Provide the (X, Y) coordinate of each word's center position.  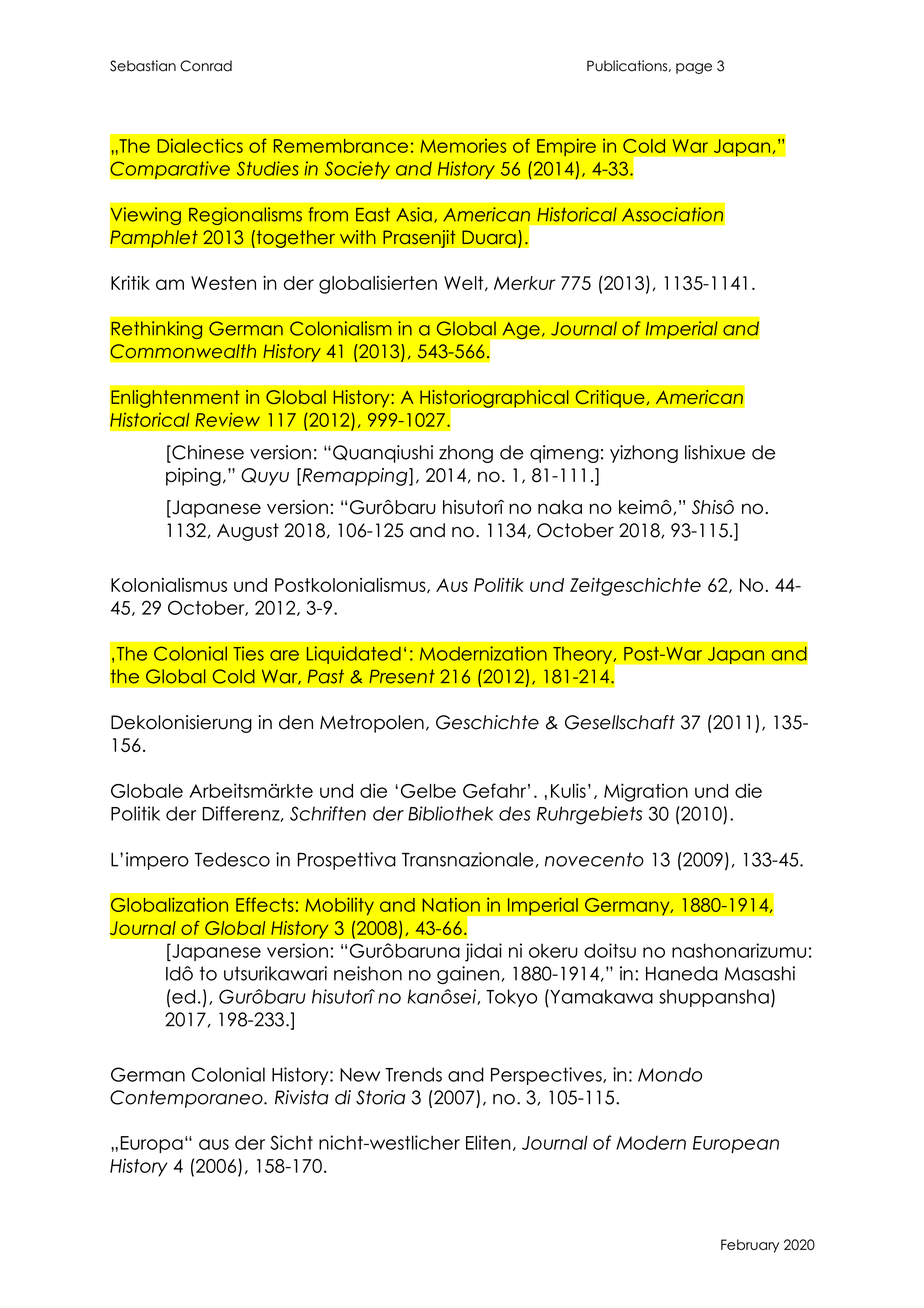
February (750, 1246)
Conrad (206, 66)
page (694, 68)
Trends (413, 1074)
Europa (152, 1144)
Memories (463, 146)
